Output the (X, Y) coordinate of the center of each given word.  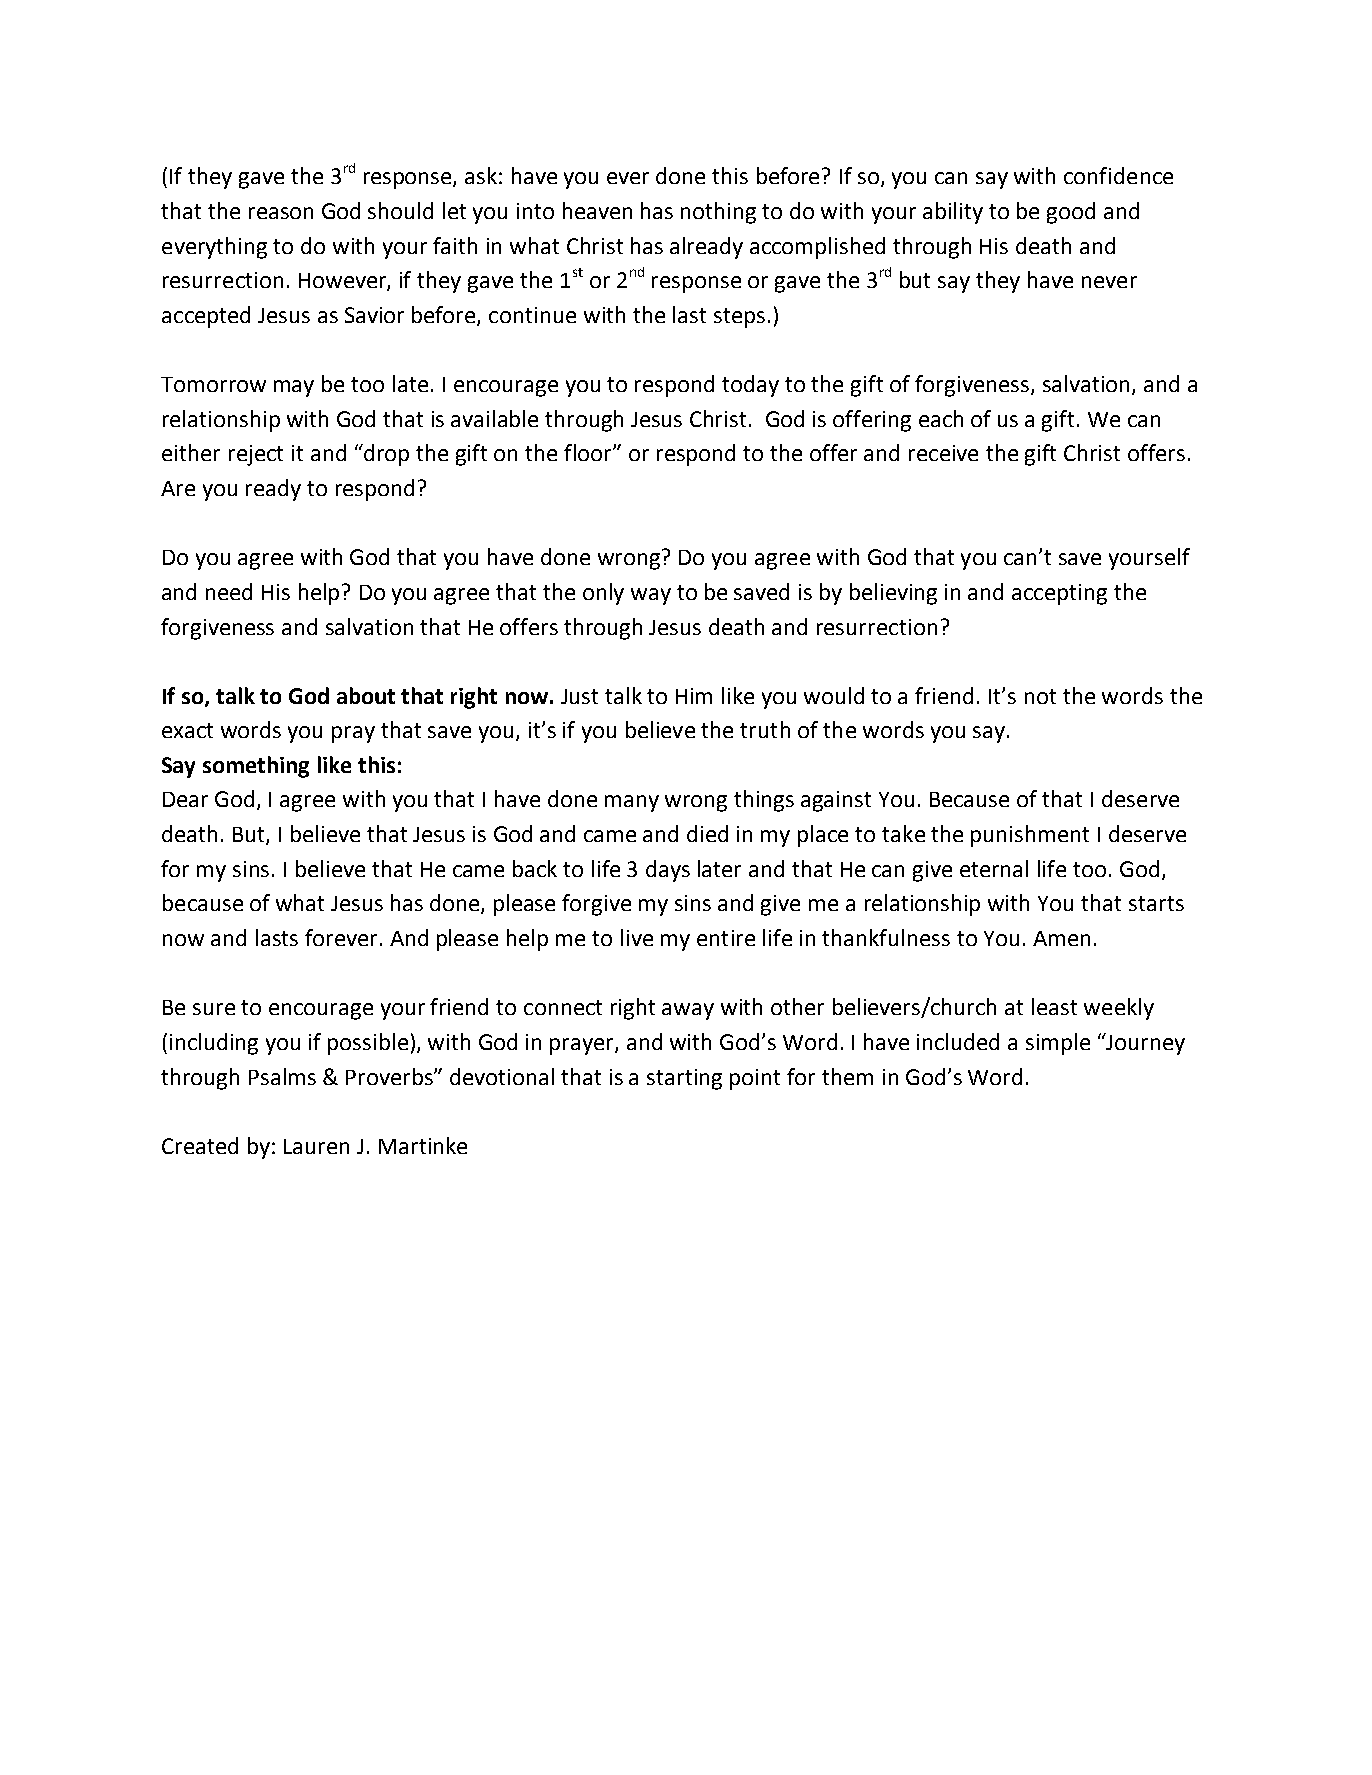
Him (694, 696)
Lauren (316, 1146)
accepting (1059, 594)
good (1071, 213)
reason (281, 213)
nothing (718, 213)
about (366, 695)
